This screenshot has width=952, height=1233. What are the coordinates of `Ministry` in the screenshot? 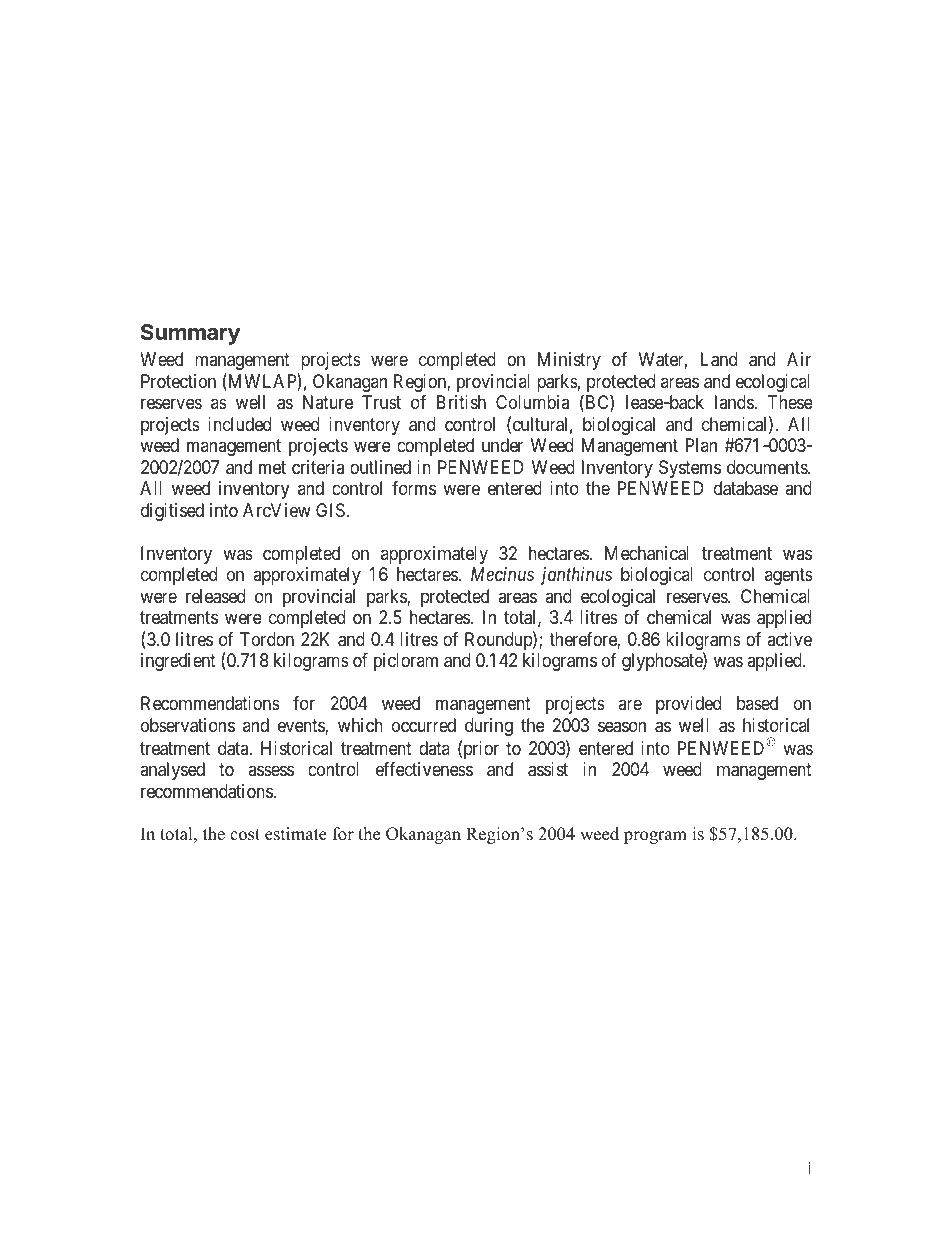 It's located at (569, 361).
